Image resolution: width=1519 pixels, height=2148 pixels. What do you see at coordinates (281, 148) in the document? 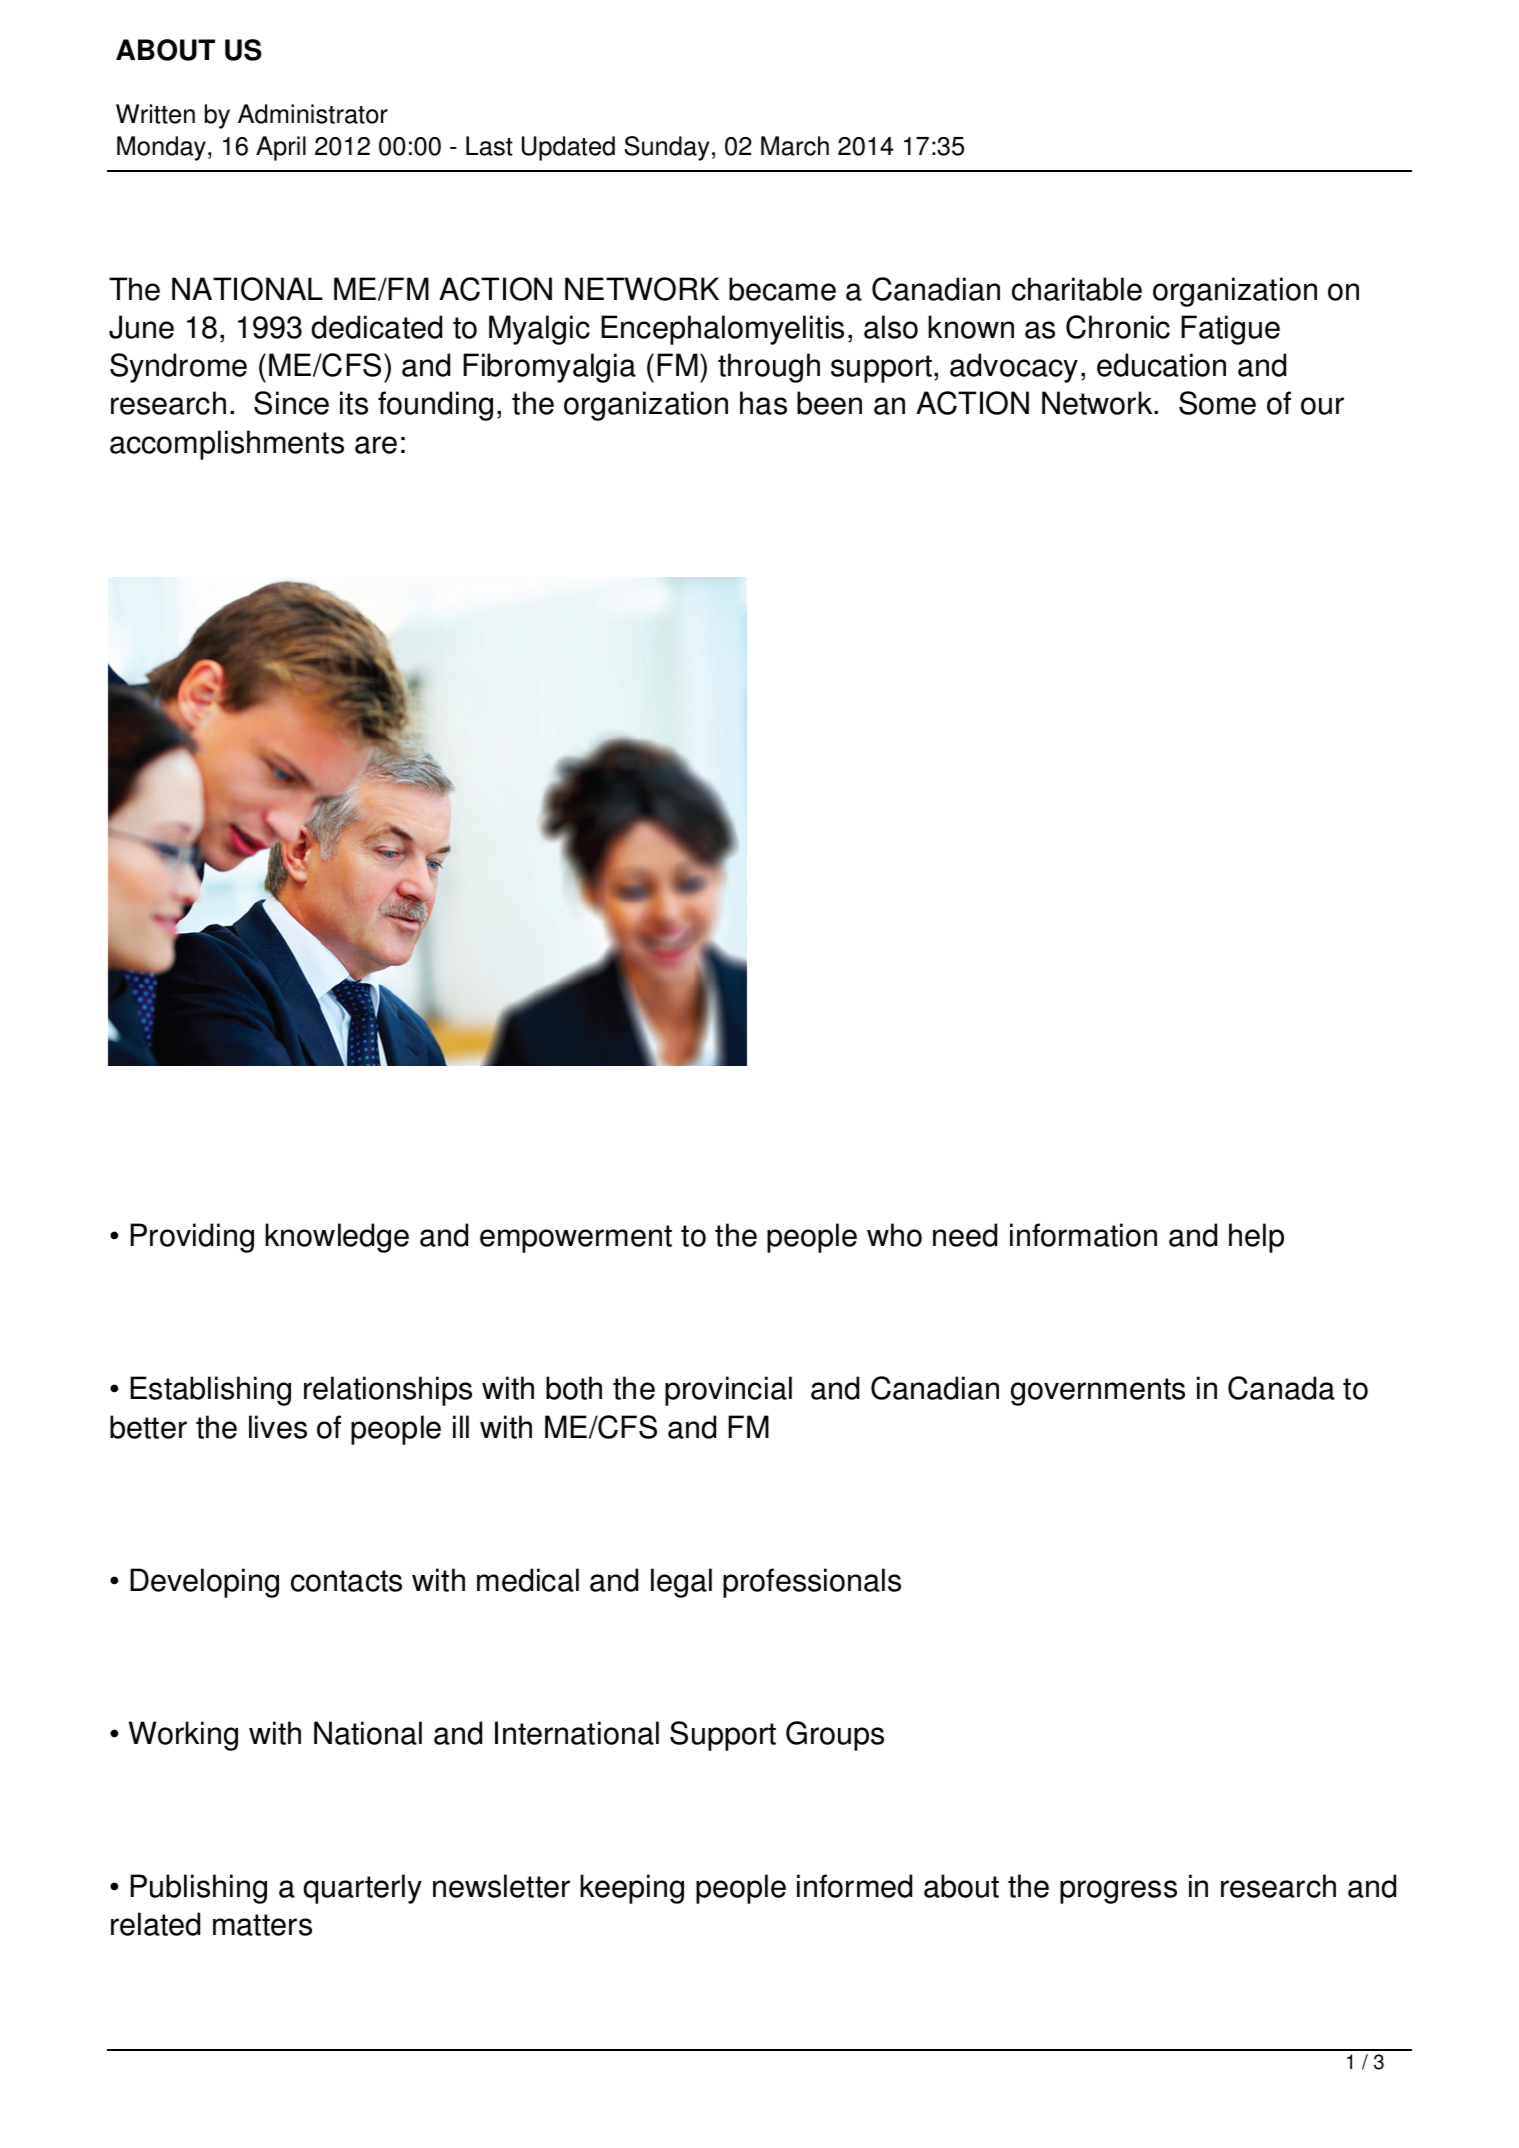
I see `April` at bounding box center [281, 148].
